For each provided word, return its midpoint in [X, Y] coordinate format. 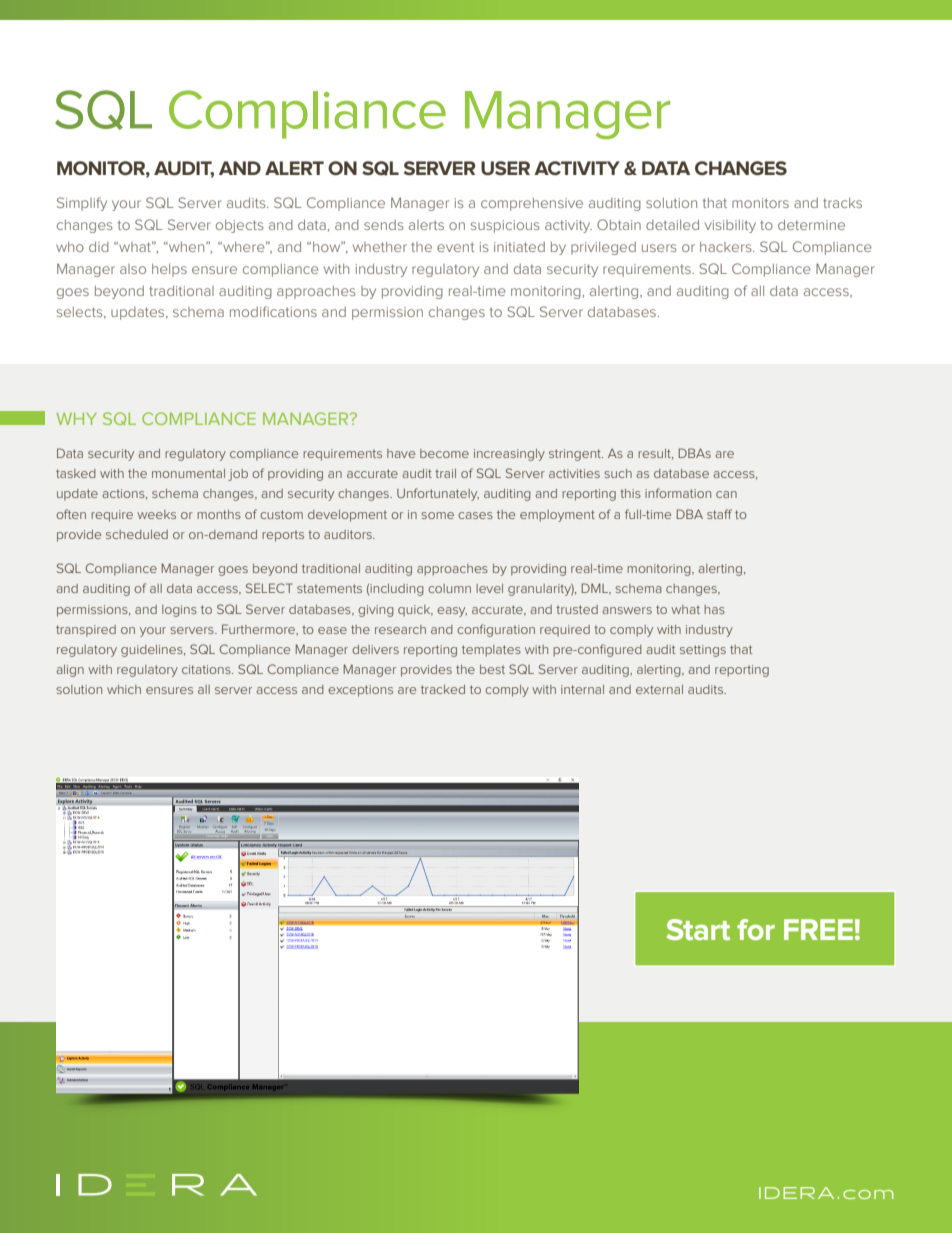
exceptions [360, 691]
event [456, 247]
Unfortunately [438, 494]
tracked [443, 689]
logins [179, 611]
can [726, 494]
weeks [156, 514]
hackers [727, 247]
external [659, 689]
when [187, 247]
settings [703, 651]
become [444, 453]
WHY [76, 419]
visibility [730, 226]
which [124, 689]
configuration [496, 630]
